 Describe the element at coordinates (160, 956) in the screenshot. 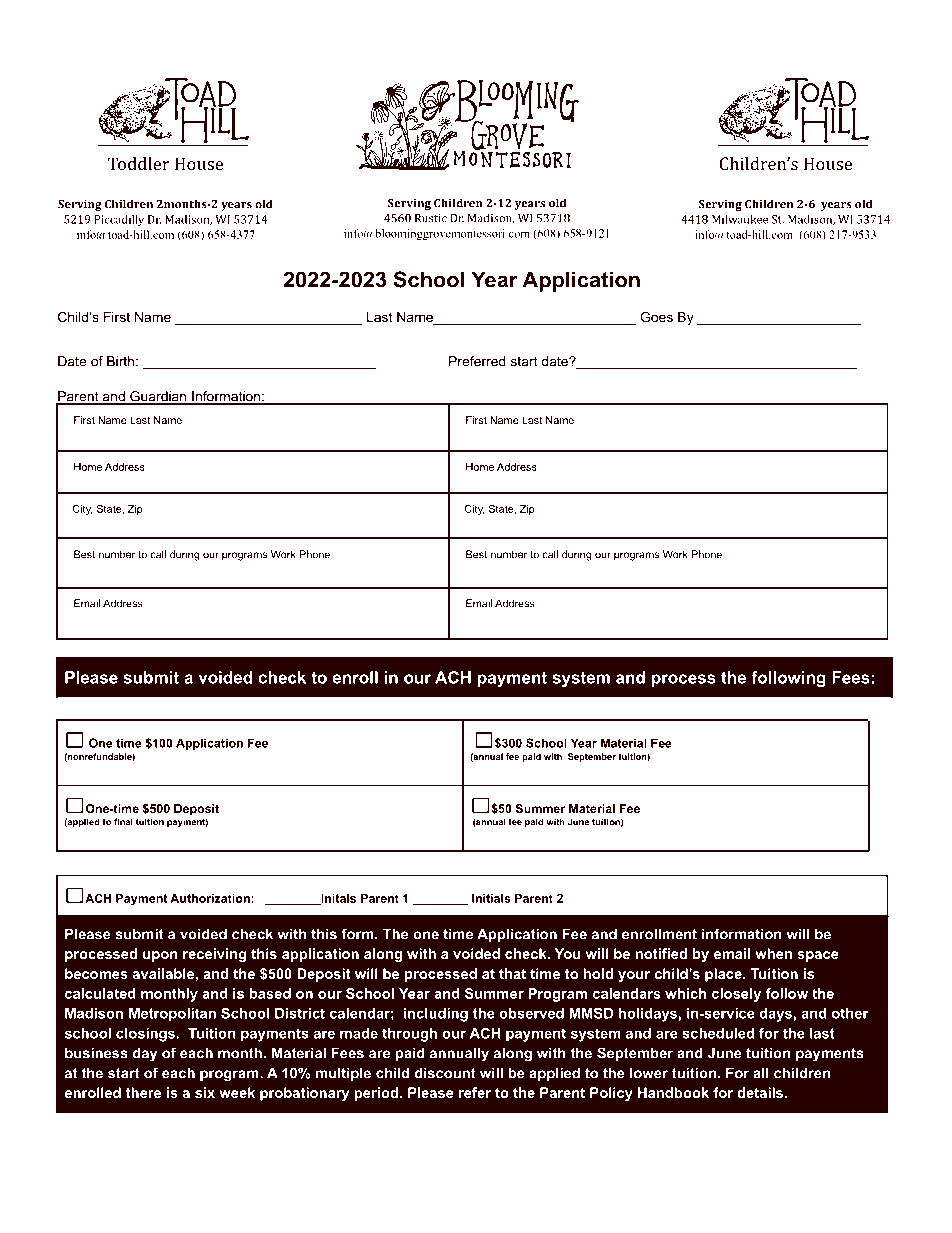

I see `upon` at that location.
